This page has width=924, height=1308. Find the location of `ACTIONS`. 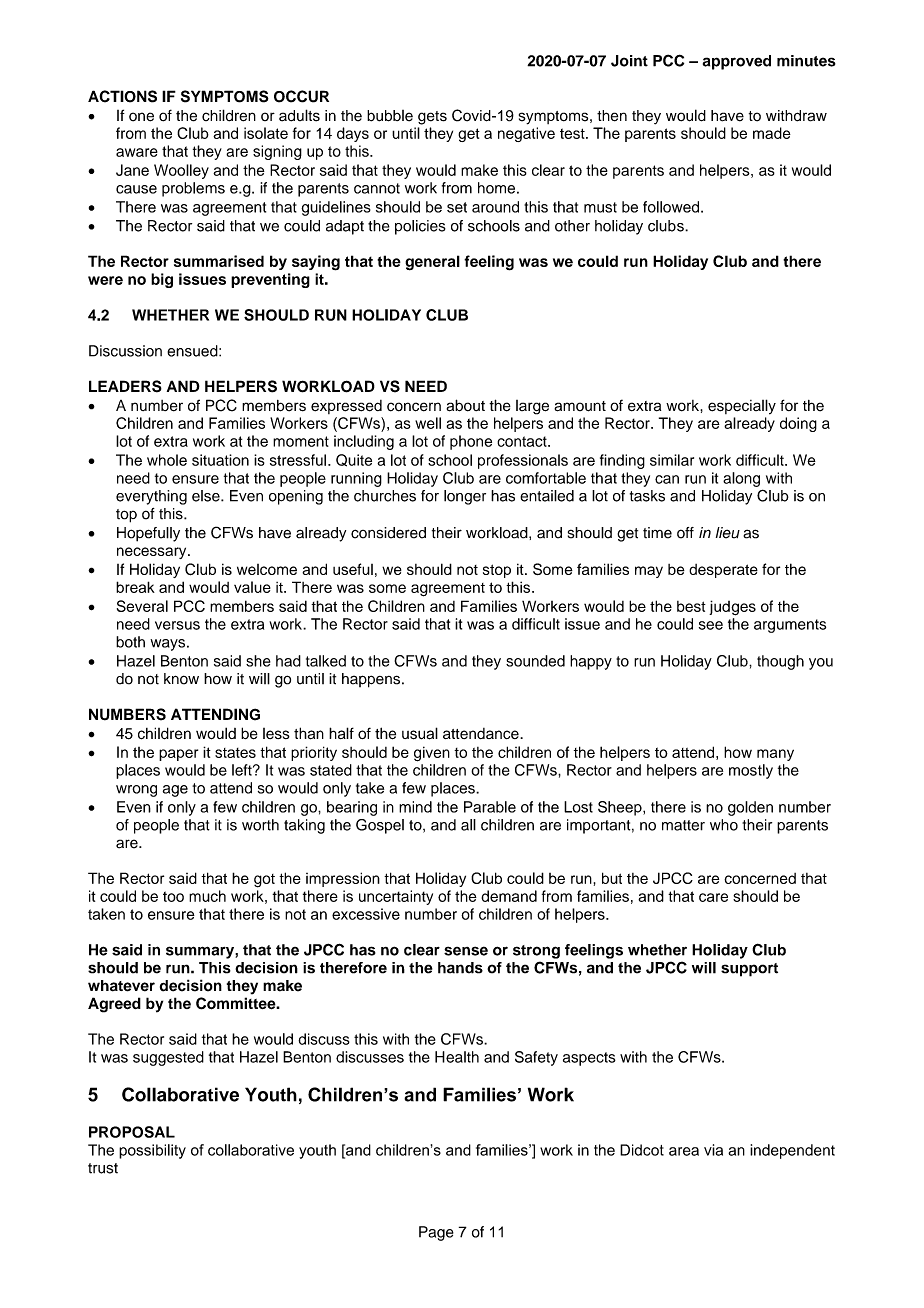

ACTIONS is located at coordinates (122, 96).
